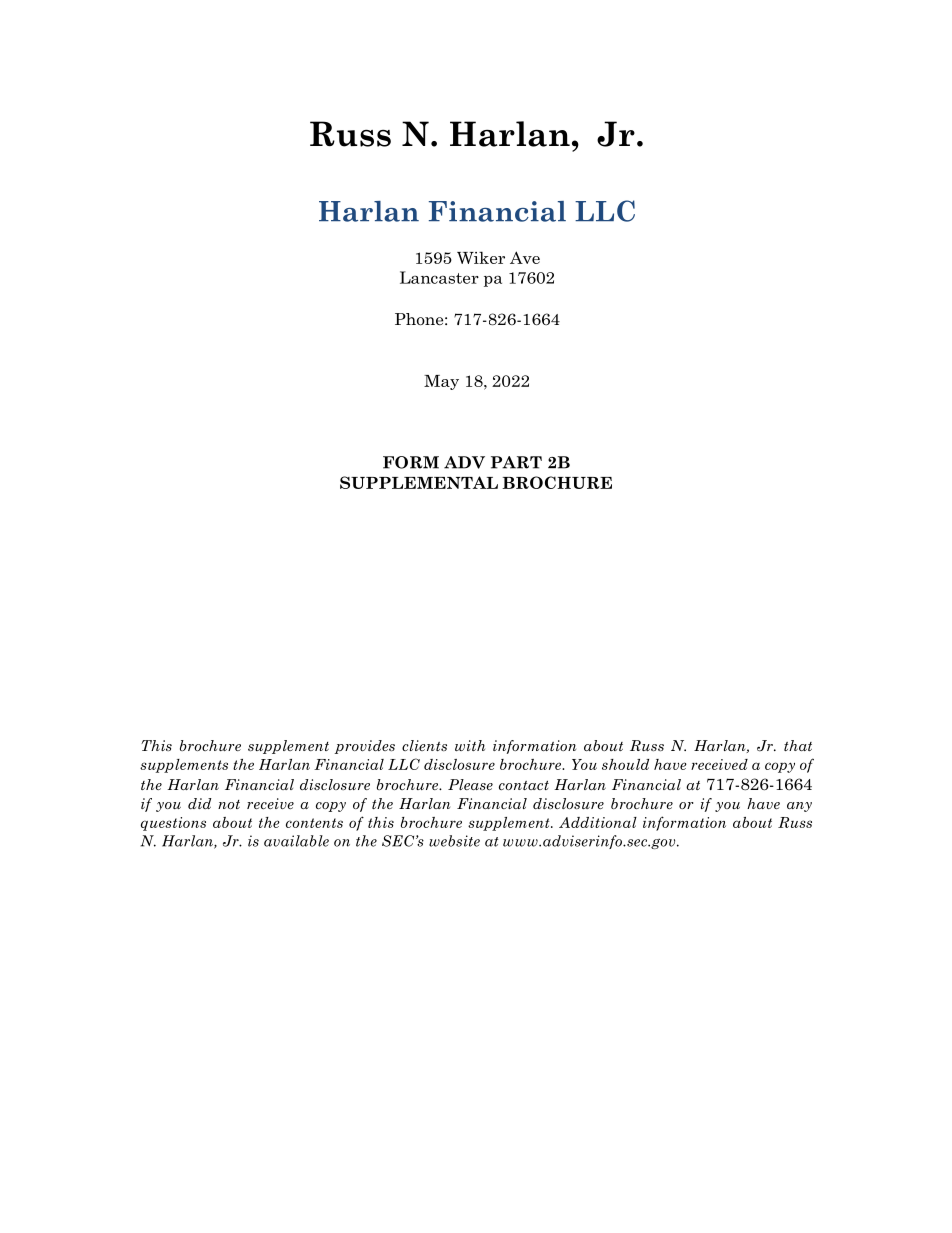 The width and height of the page is (952, 1233). What do you see at coordinates (364, 747) in the page?
I see `provides` at bounding box center [364, 747].
